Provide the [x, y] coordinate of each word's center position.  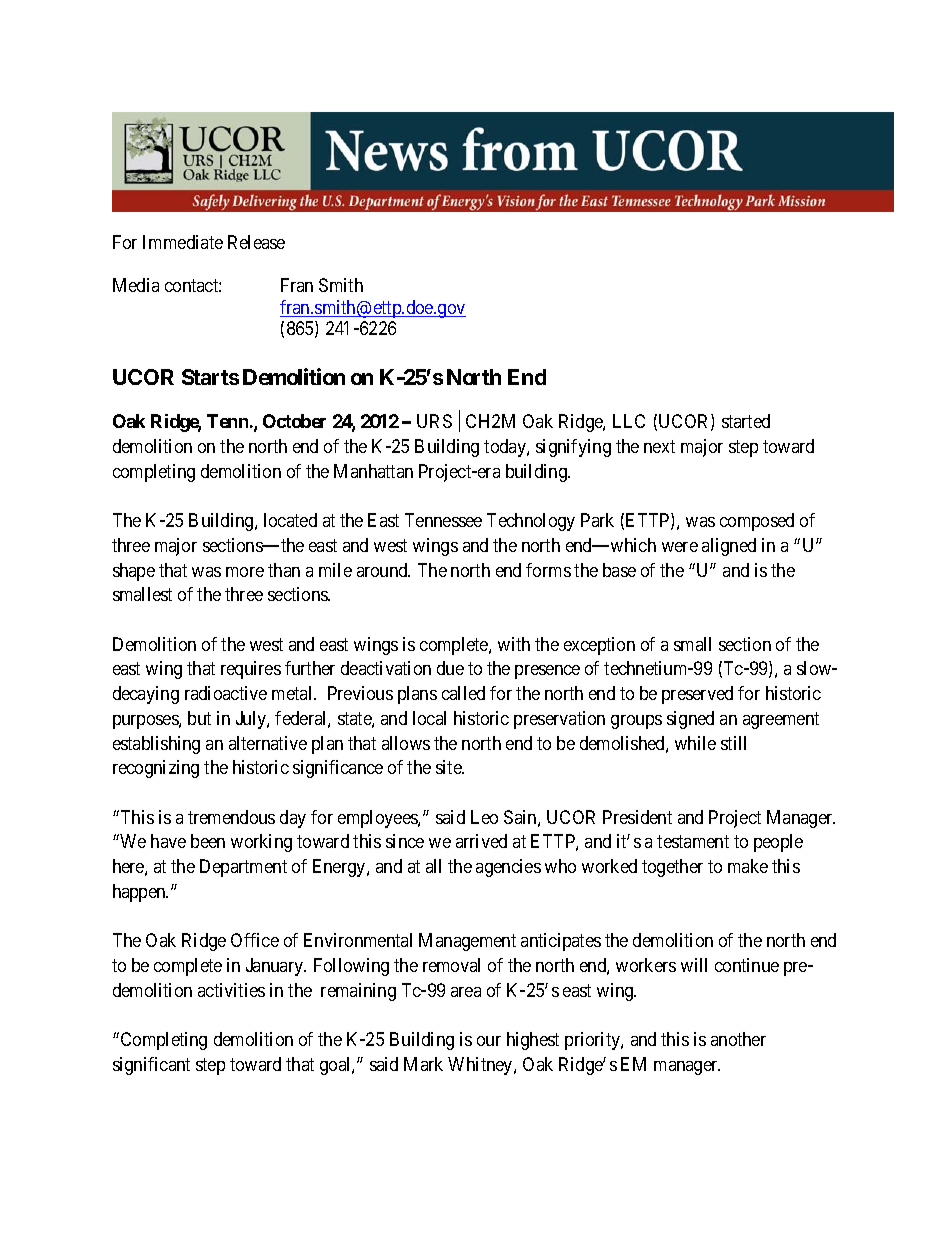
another [738, 1039]
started [746, 421]
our [489, 1041]
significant [151, 1066]
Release [256, 242]
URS [434, 421]
